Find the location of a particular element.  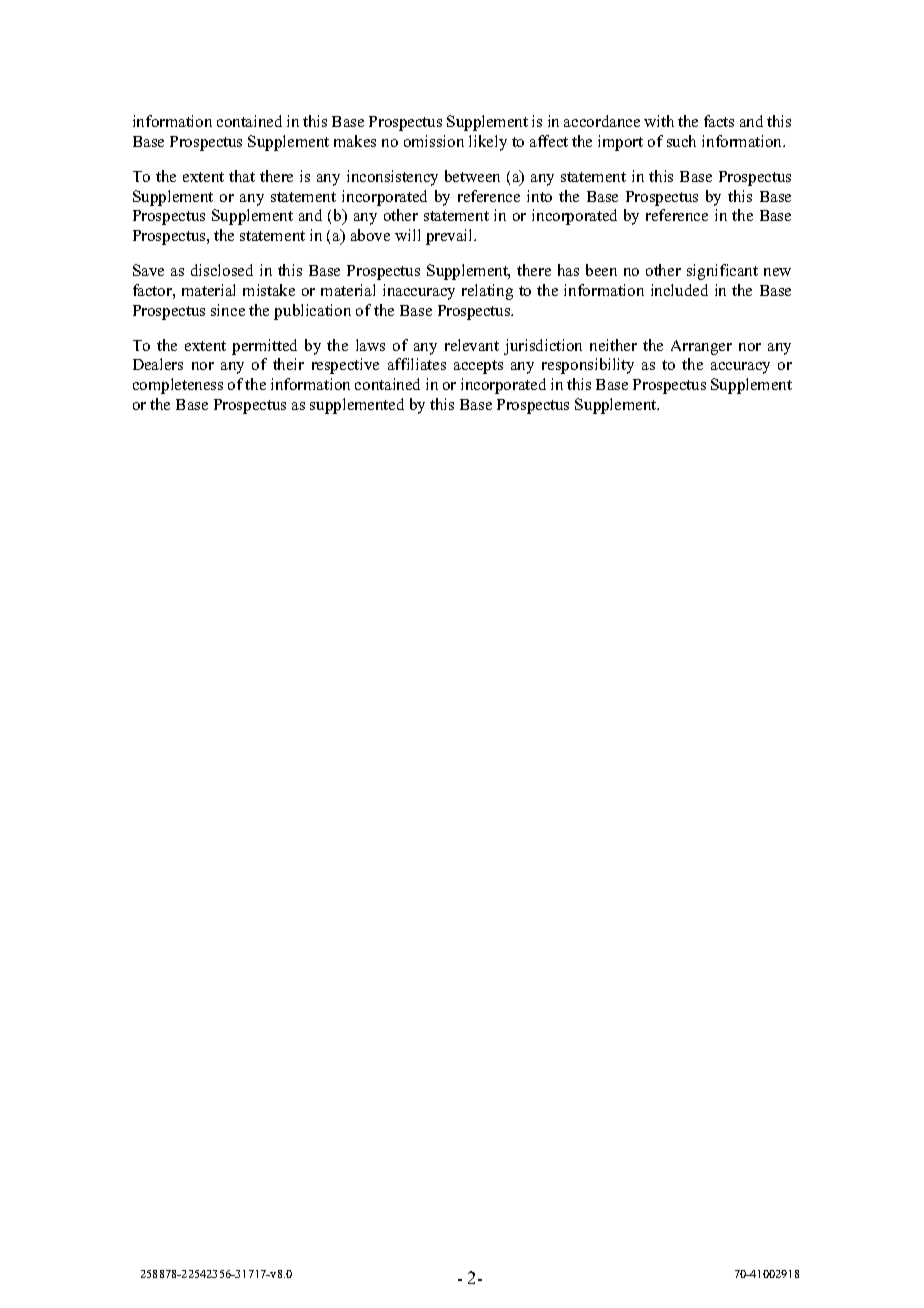

included is located at coordinates (679, 290).
